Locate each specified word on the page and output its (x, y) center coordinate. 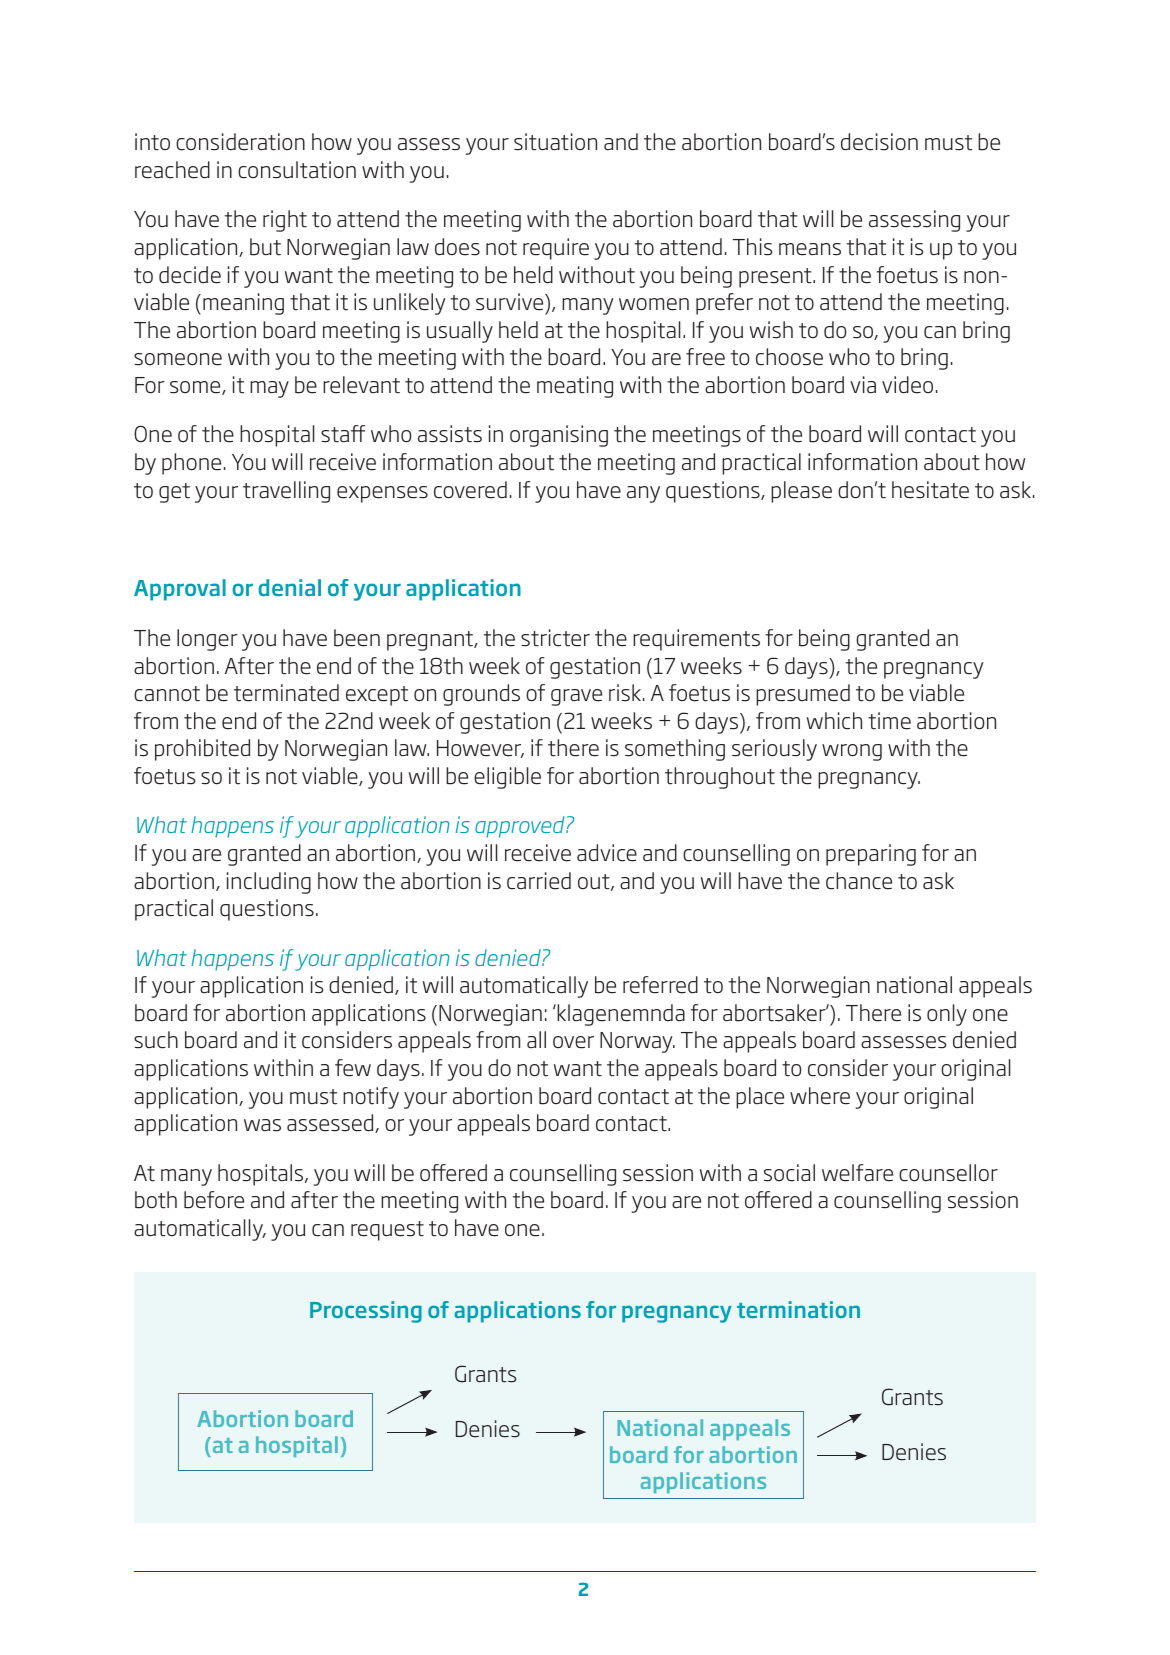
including (269, 883)
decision (879, 142)
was (262, 1125)
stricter (555, 638)
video (907, 385)
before (214, 1200)
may (269, 389)
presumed (803, 695)
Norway (637, 1042)
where (820, 1096)
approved (521, 827)
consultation (297, 170)
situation (555, 142)
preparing (871, 855)
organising (559, 436)
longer (207, 640)
